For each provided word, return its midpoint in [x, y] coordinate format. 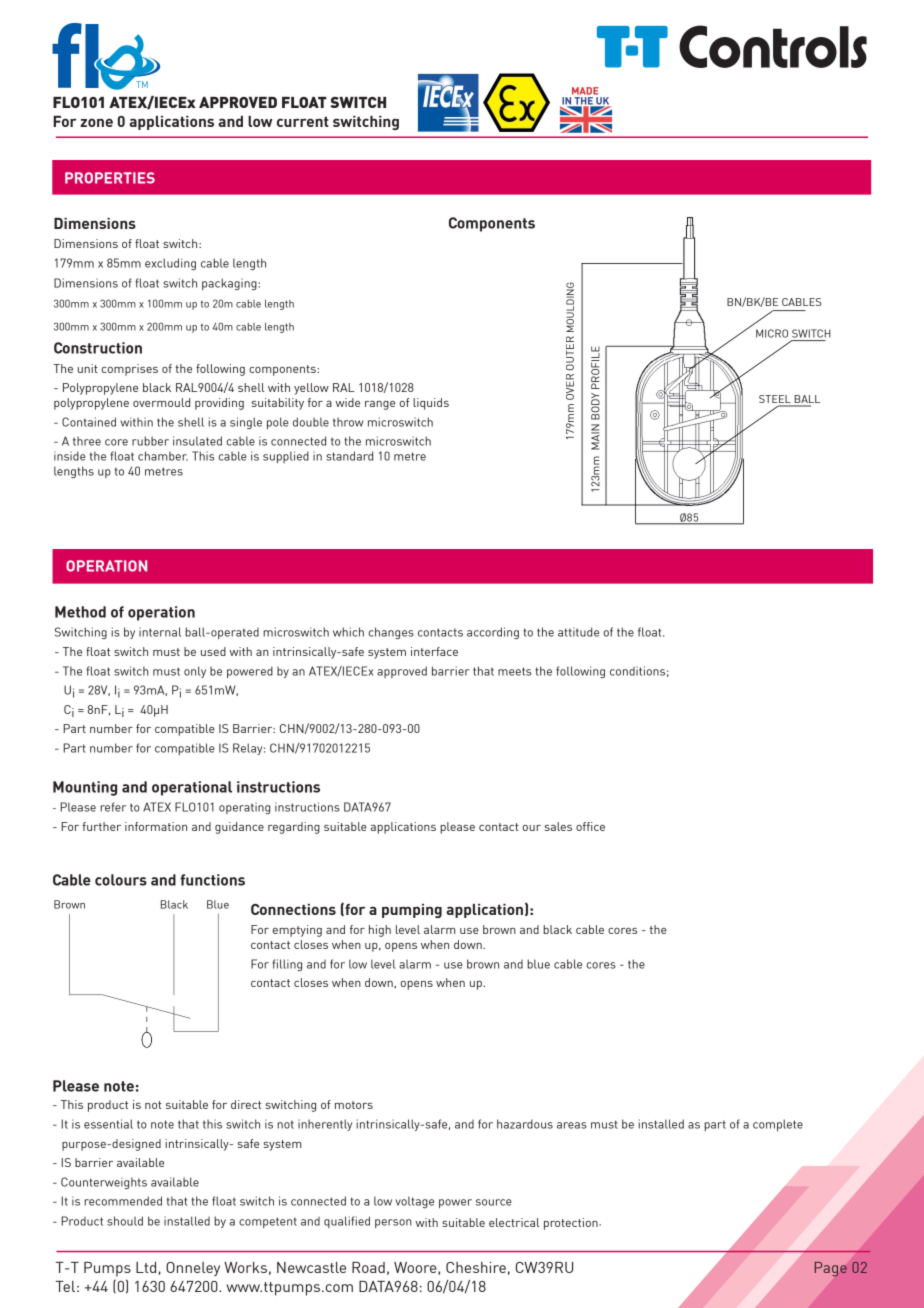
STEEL [776, 400]
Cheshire [476, 1267]
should [125, 1221]
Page [831, 1269]
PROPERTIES [110, 178]
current [303, 122]
